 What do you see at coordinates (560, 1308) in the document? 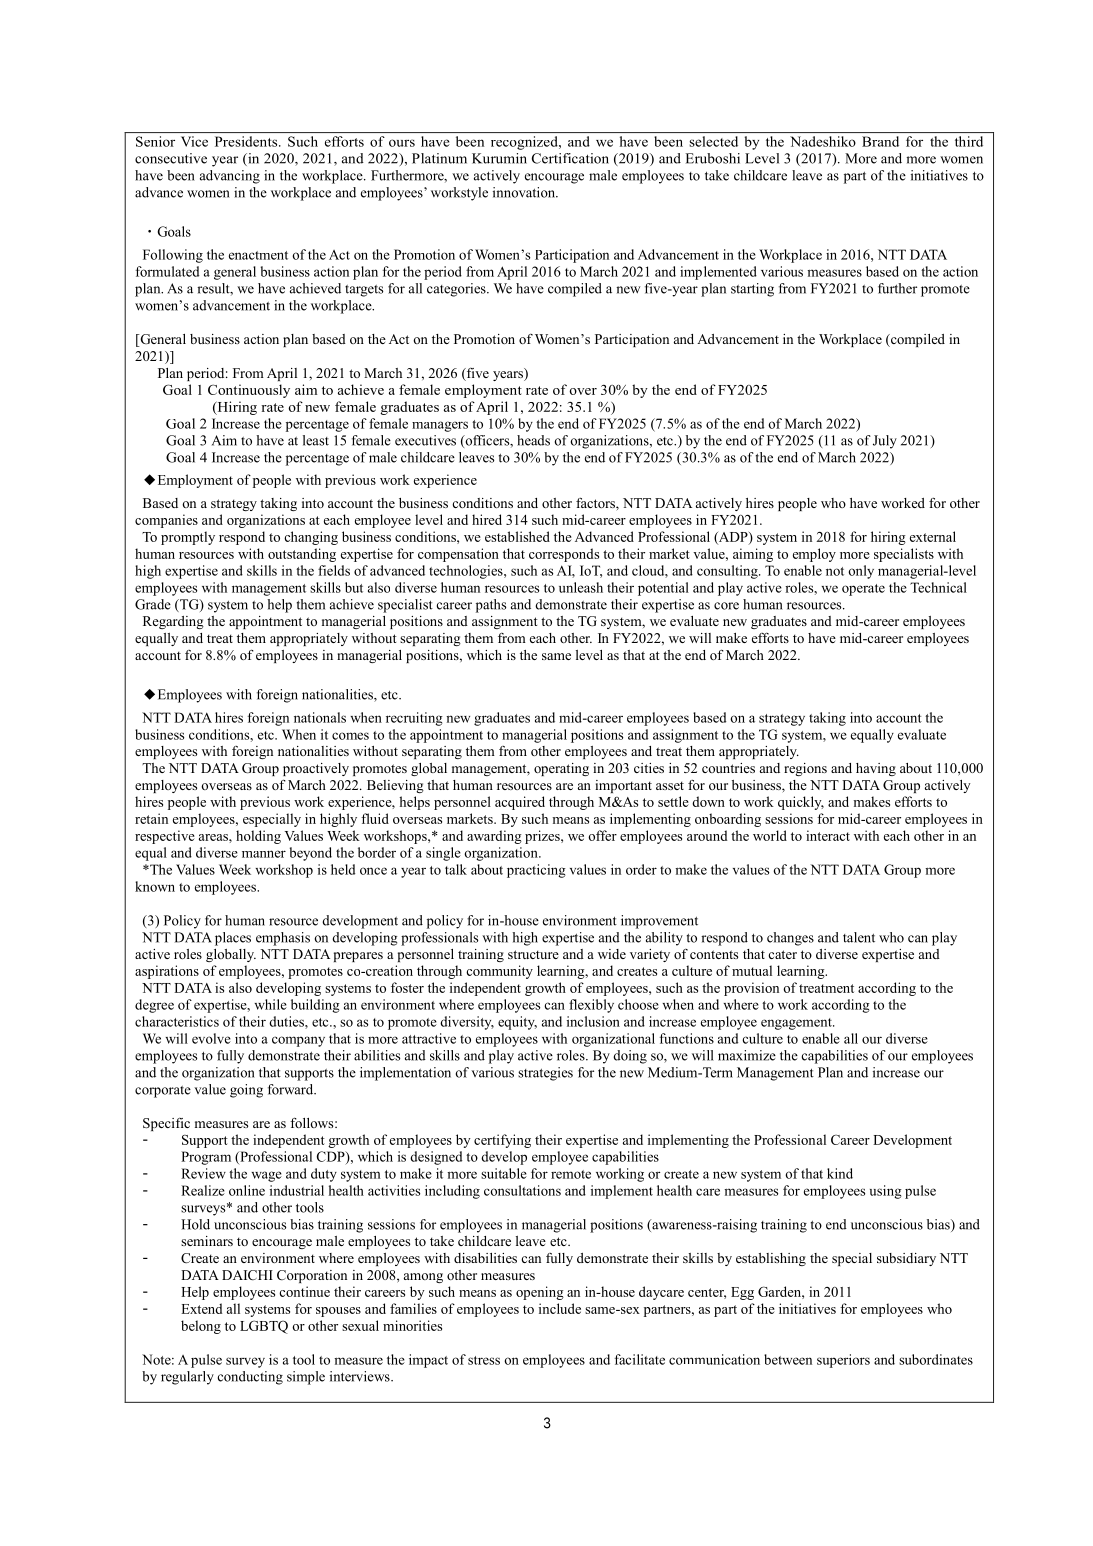
I see `include` at bounding box center [560, 1308].
